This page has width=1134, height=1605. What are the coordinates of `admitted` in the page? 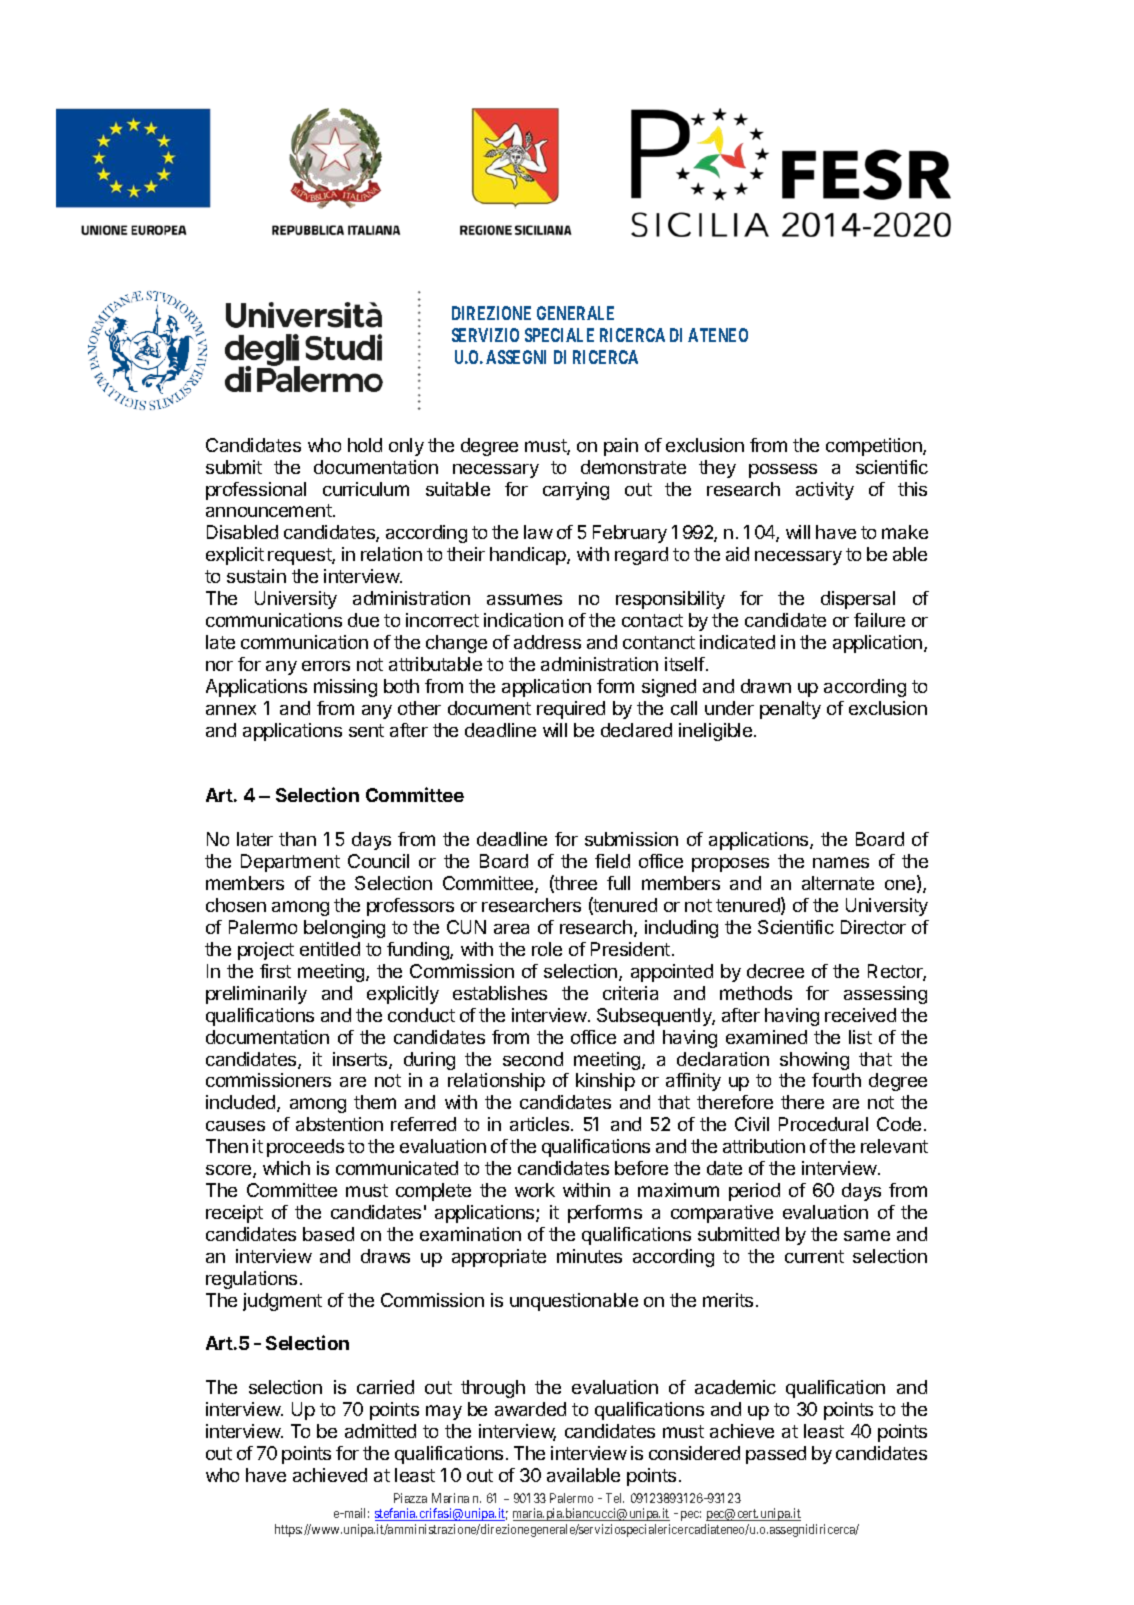 It's located at (380, 1431).
